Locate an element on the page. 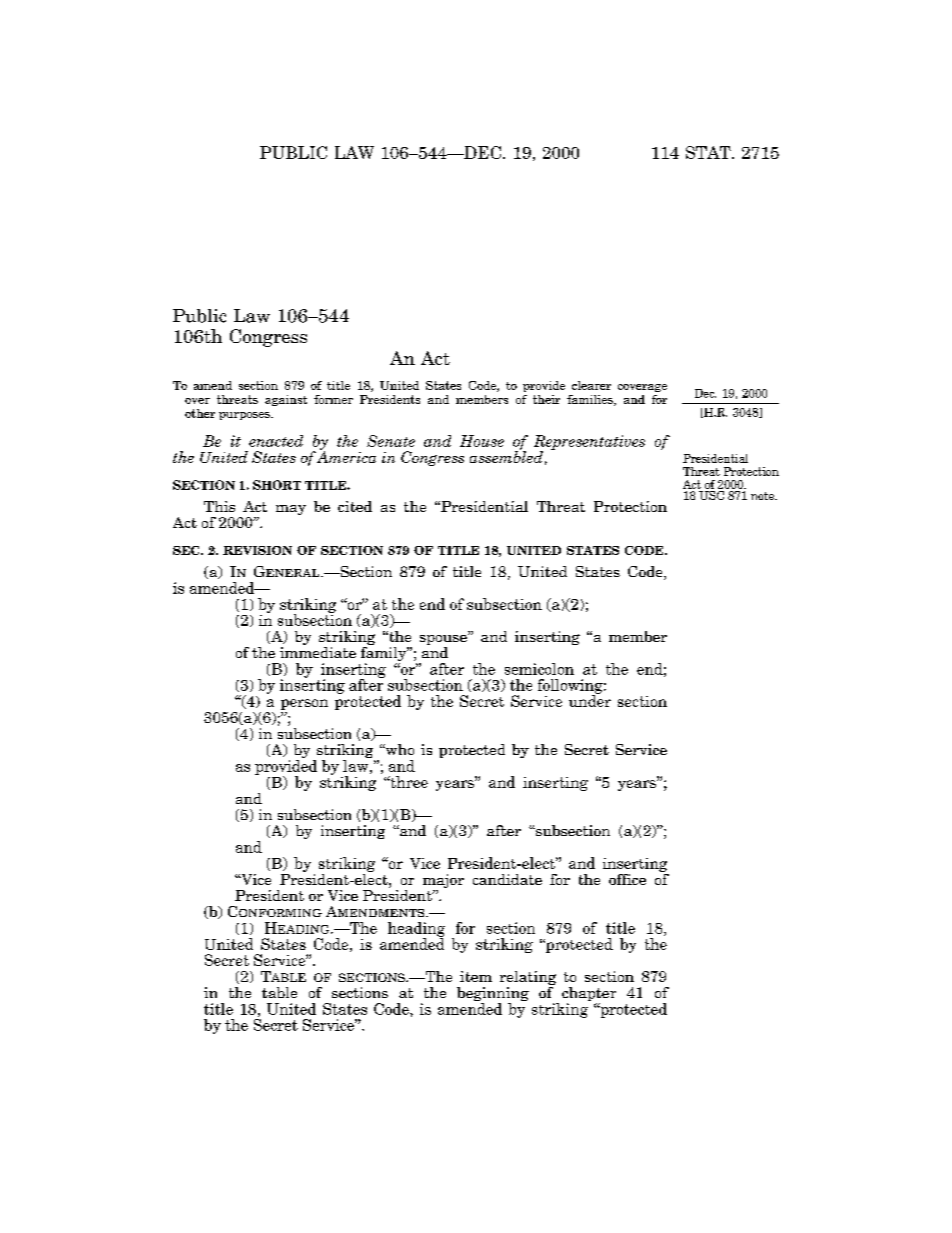 Image resolution: width=952 pixels, height=1233 pixels. families is located at coordinates (591, 400).
